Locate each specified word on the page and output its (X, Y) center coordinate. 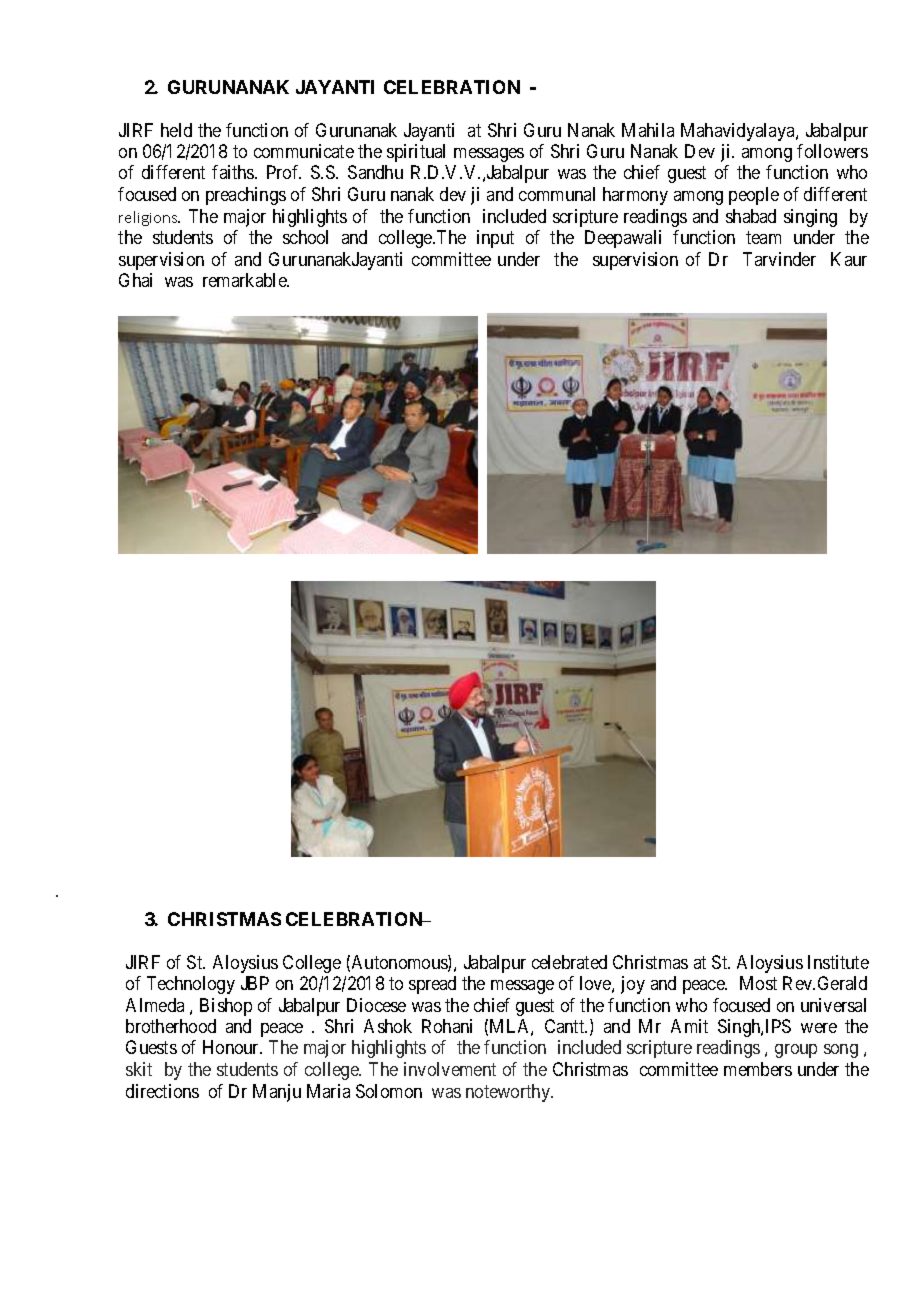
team (763, 238)
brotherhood (171, 1026)
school (305, 237)
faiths (234, 172)
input (495, 239)
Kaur (849, 259)
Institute (838, 962)
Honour (232, 1047)
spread (432, 985)
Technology (191, 985)
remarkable (245, 280)
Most (758, 983)
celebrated (569, 962)
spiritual (416, 153)
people (754, 196)
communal (557, 194)
